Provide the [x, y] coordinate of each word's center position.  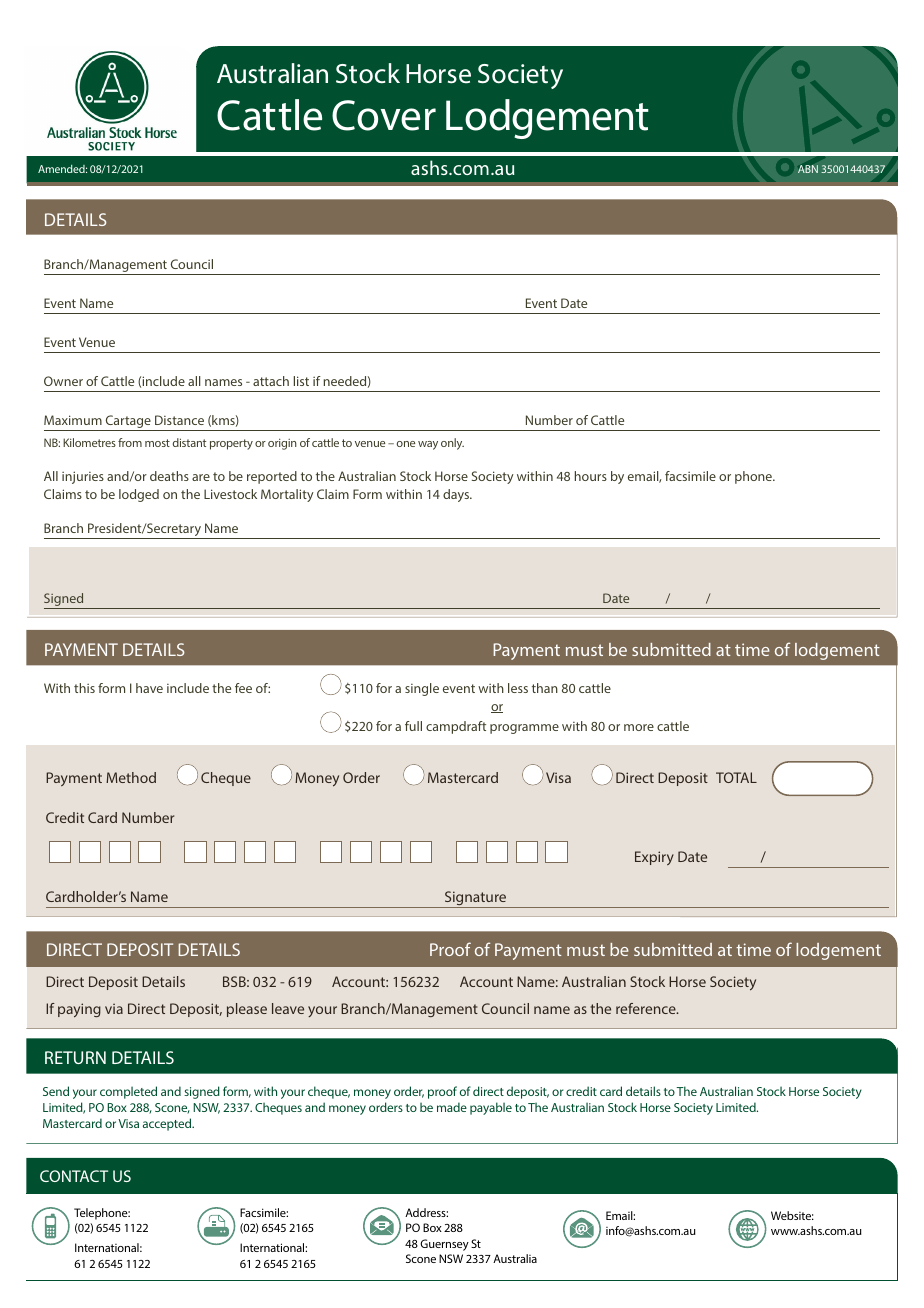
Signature [476, 899]
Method [131, 777]
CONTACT [74, 1176]
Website [792, 1215]
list [301, 381]
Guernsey [444, 1245]
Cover [384, 115]
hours [591, 476]
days [457, 495]
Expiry [654, 858]
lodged [139, 495]
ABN [808, 169]
